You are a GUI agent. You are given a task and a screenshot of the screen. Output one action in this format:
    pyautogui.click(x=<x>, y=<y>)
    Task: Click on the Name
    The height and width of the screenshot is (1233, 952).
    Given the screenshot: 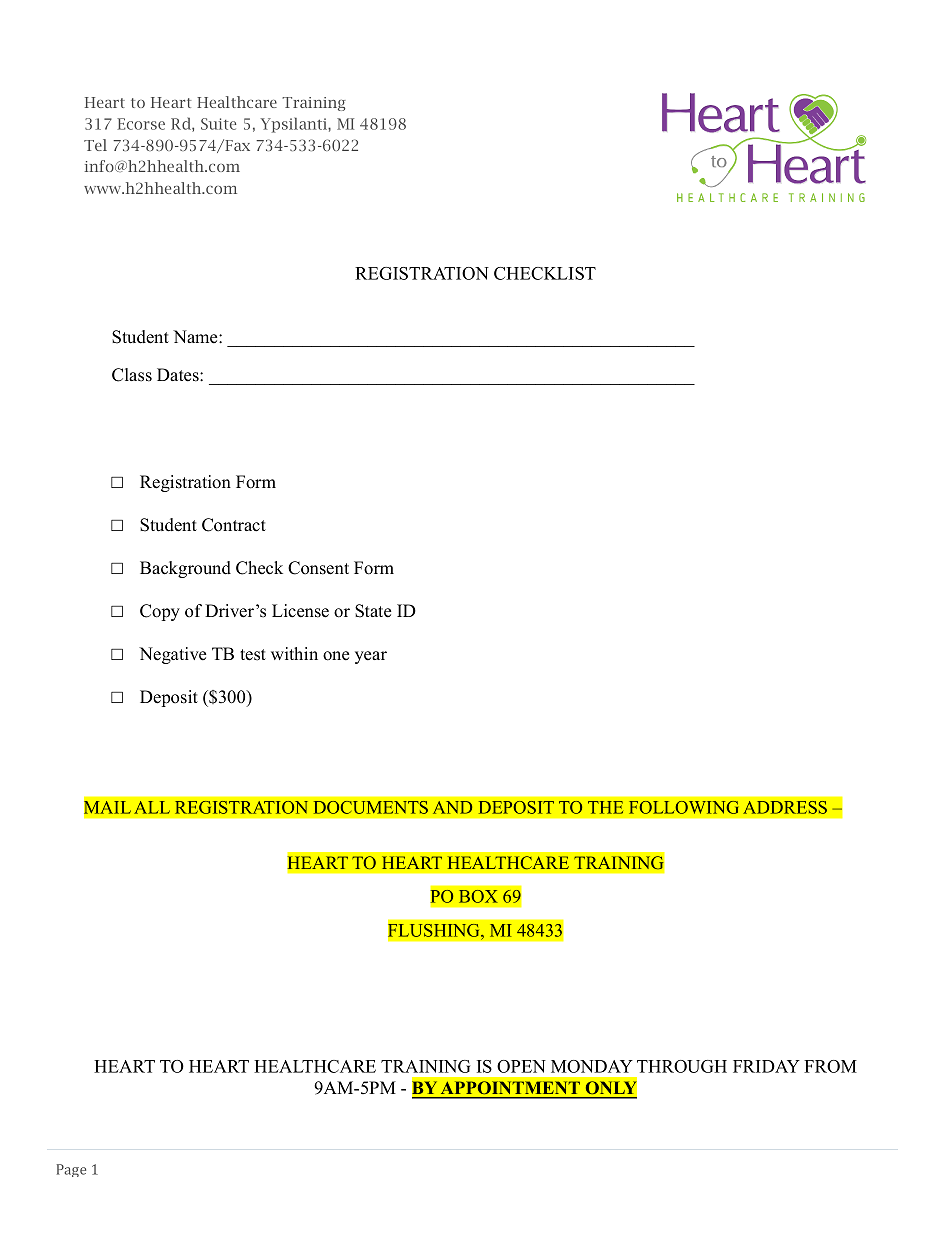 What is the action you would take?
    pyautogui.click(x=196, y=337)
